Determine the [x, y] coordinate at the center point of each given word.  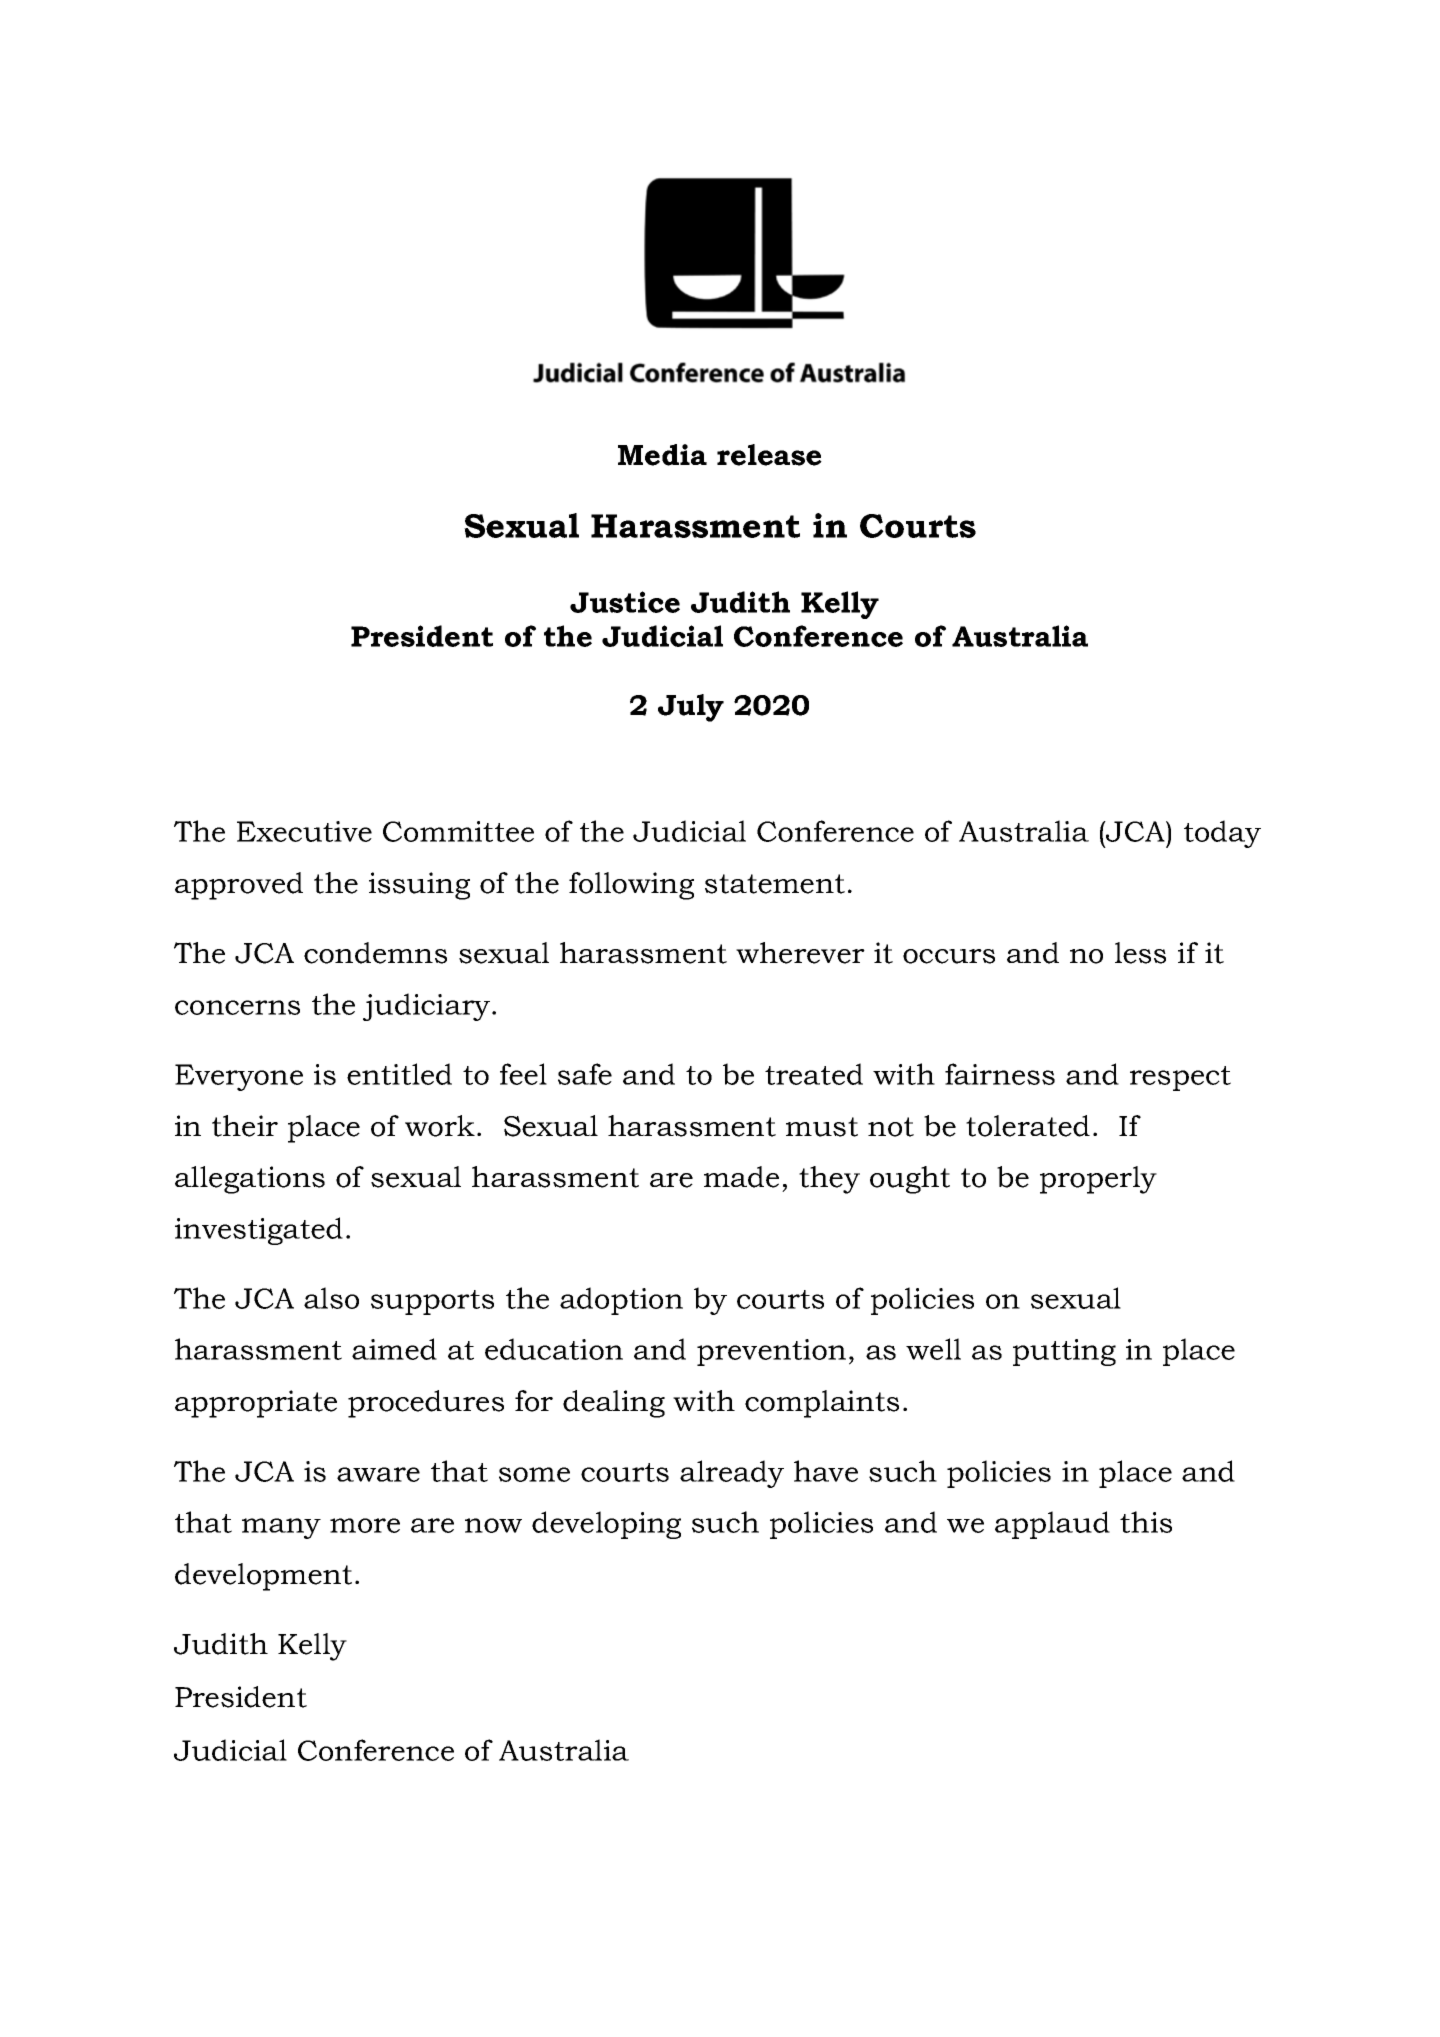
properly [1098, 1180]
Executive [304, 831]
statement [775, 884]
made [741, 1177]
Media [662, 455]
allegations [250, 1180]
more [365, 1525]
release [769, 455]
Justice [625, 602]
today [1222, 834]
